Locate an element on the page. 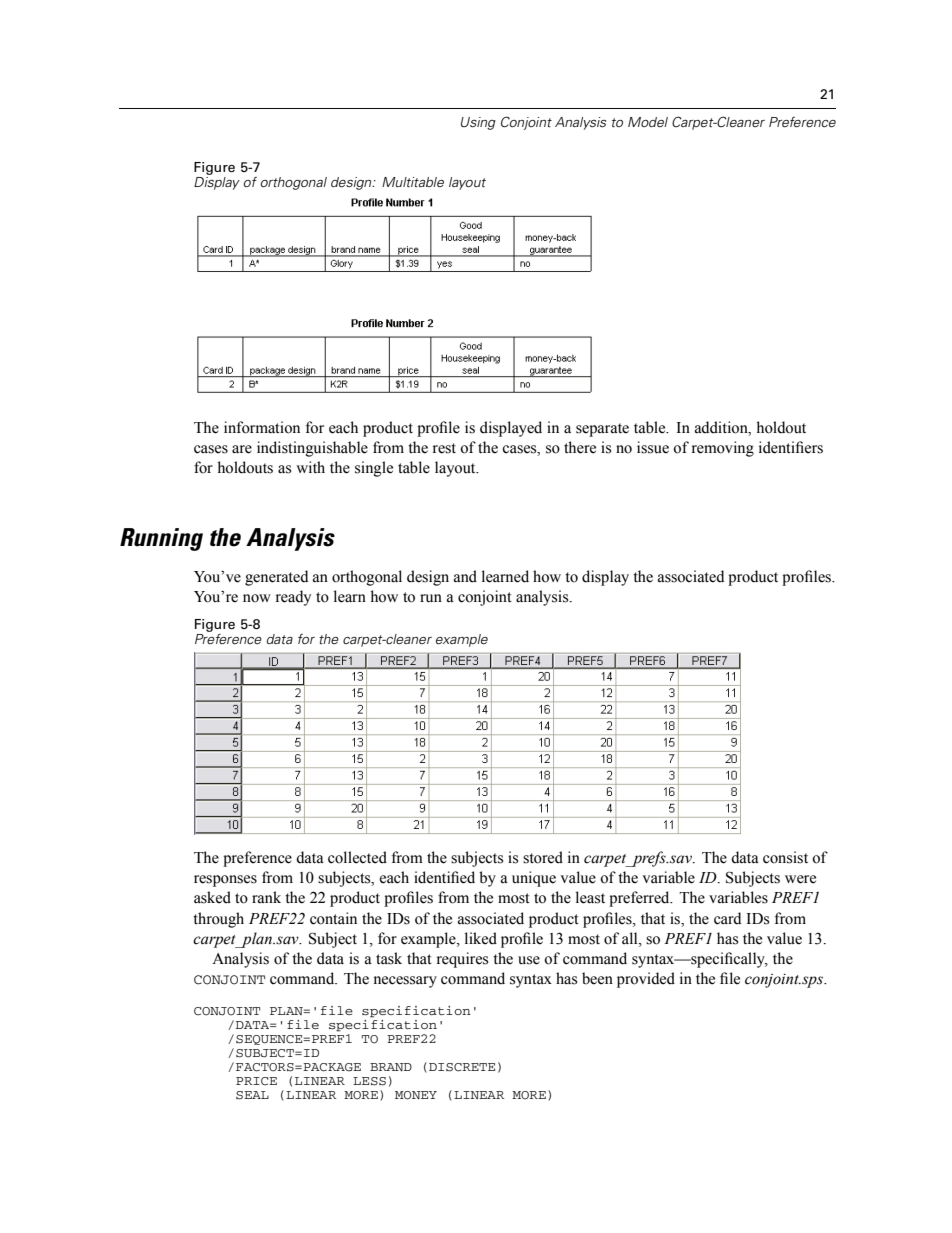 This image has height=1233, width=952. Using is located at coordinates (478, 123).
